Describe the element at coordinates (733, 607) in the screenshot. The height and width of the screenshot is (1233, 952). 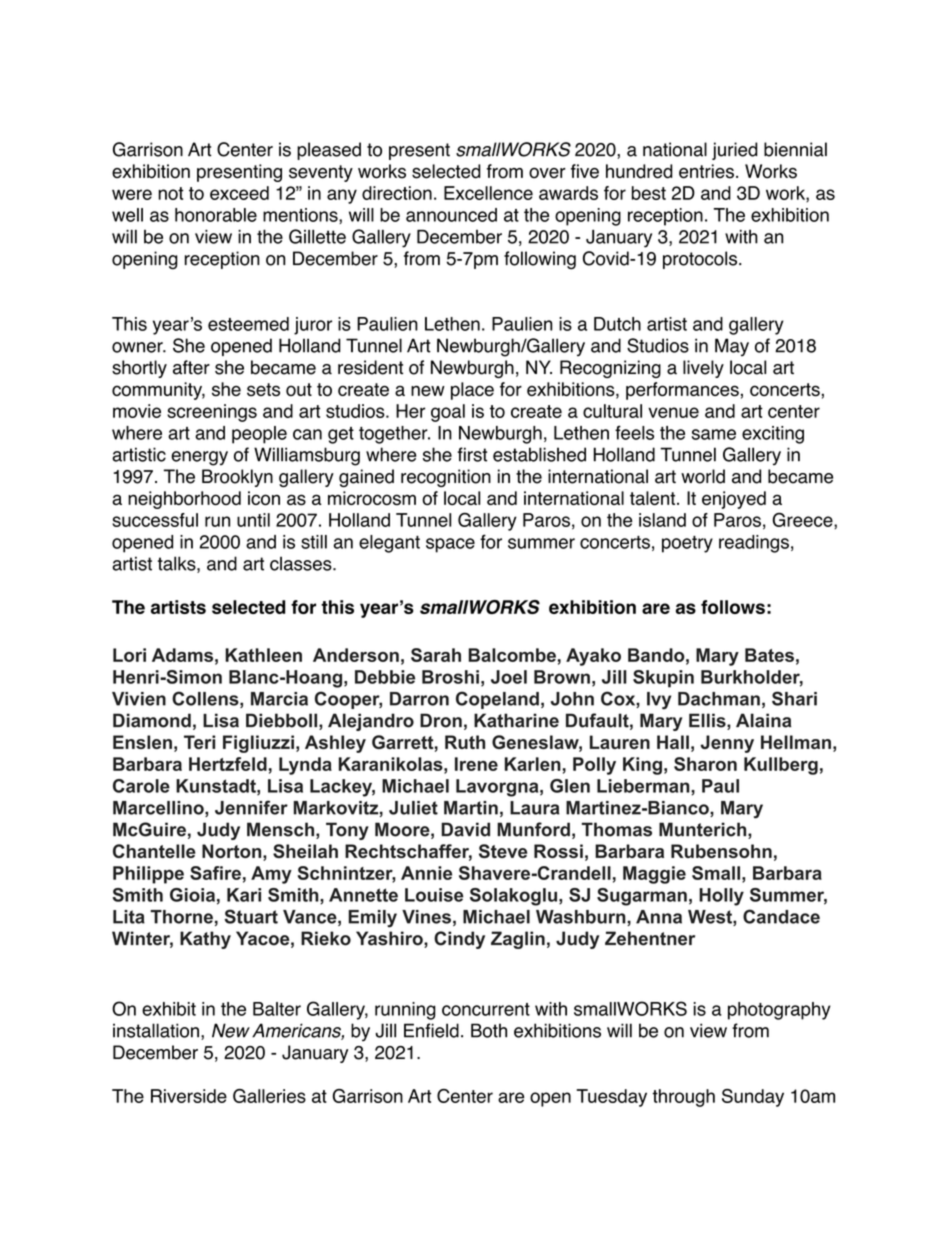
I see `follows` at that location.
